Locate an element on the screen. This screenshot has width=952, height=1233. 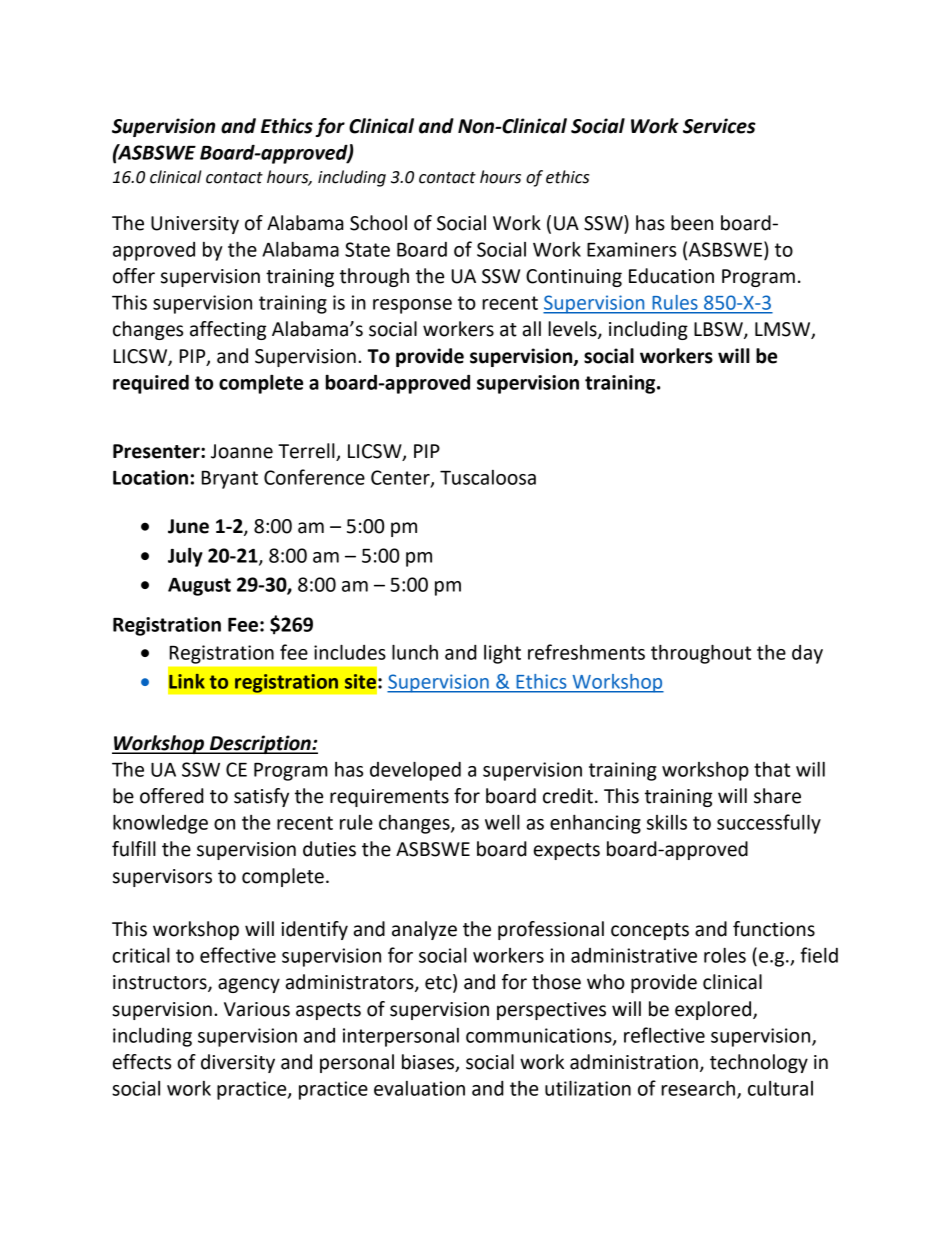
day is located at coordinates (807, 654).
